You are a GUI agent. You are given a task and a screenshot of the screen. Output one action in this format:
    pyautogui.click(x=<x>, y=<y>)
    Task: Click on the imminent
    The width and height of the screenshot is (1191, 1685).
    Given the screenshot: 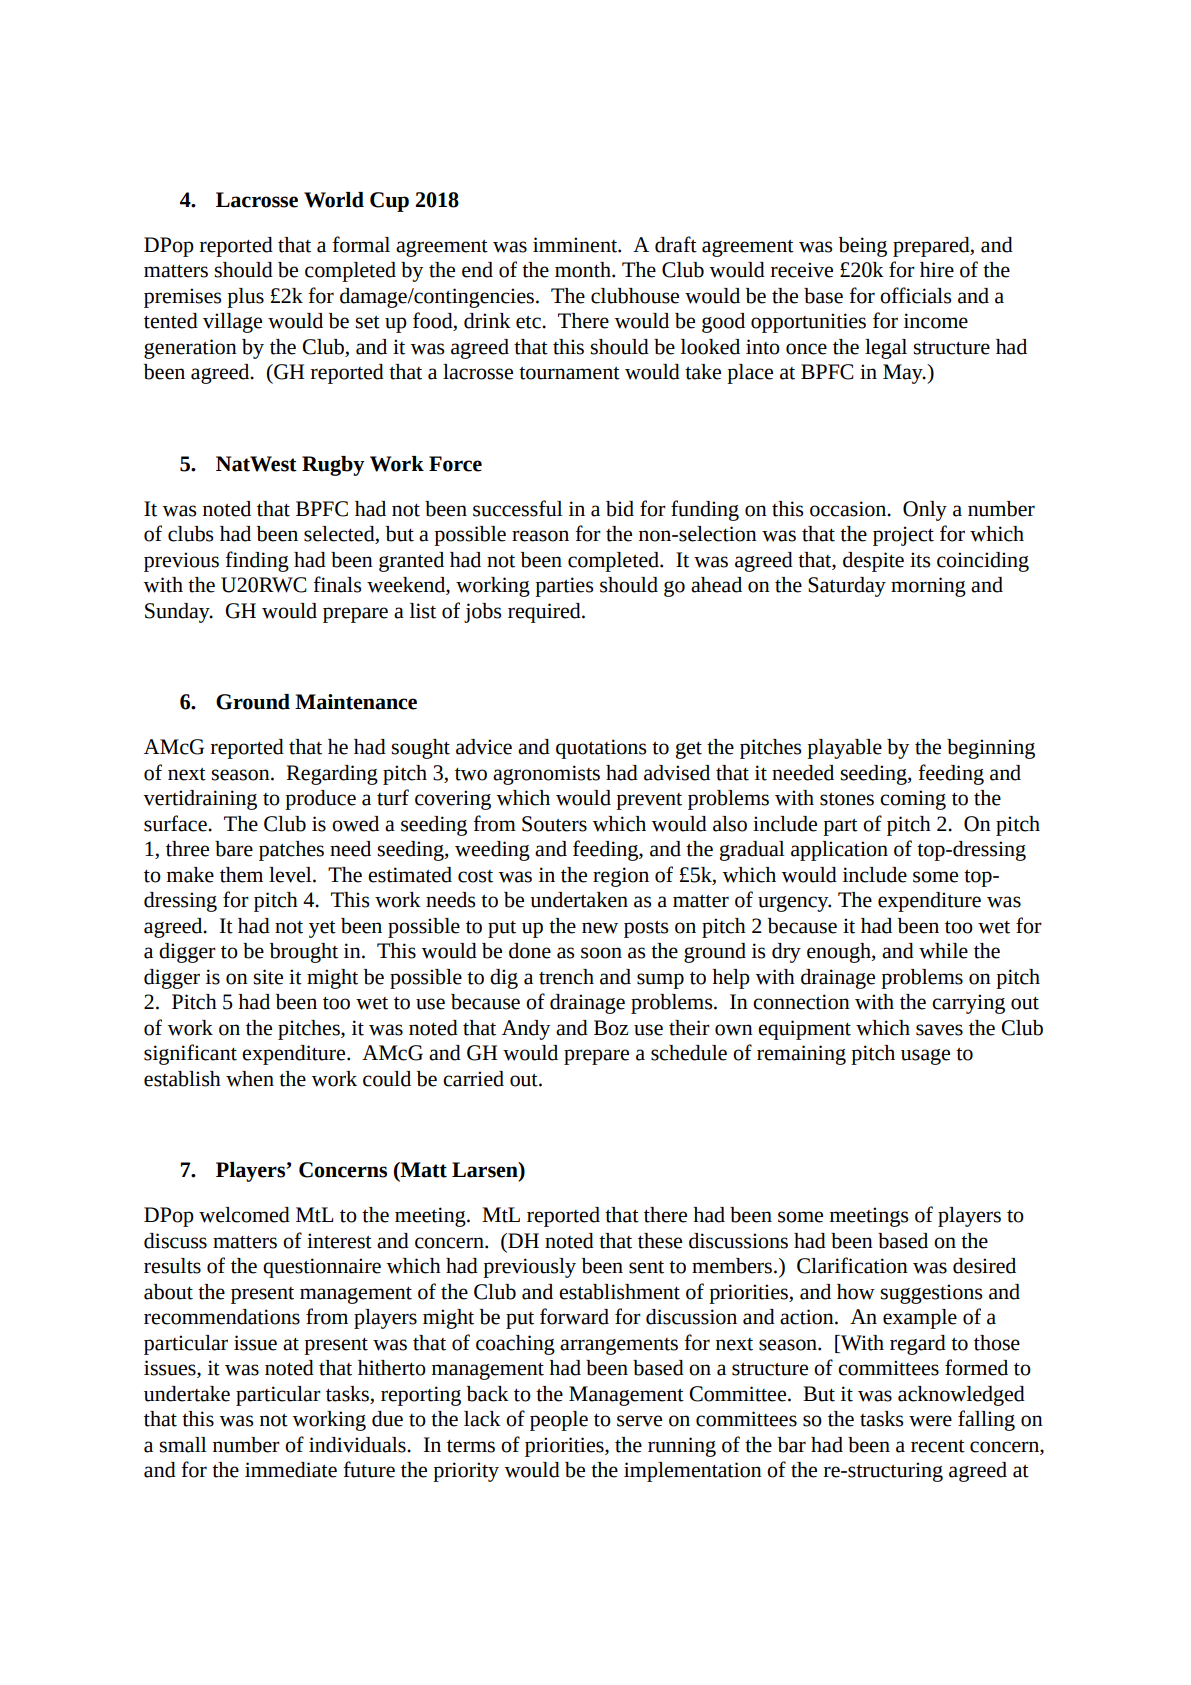 What is the action you would take?
    pyautogui.click(x=576, y=245)
